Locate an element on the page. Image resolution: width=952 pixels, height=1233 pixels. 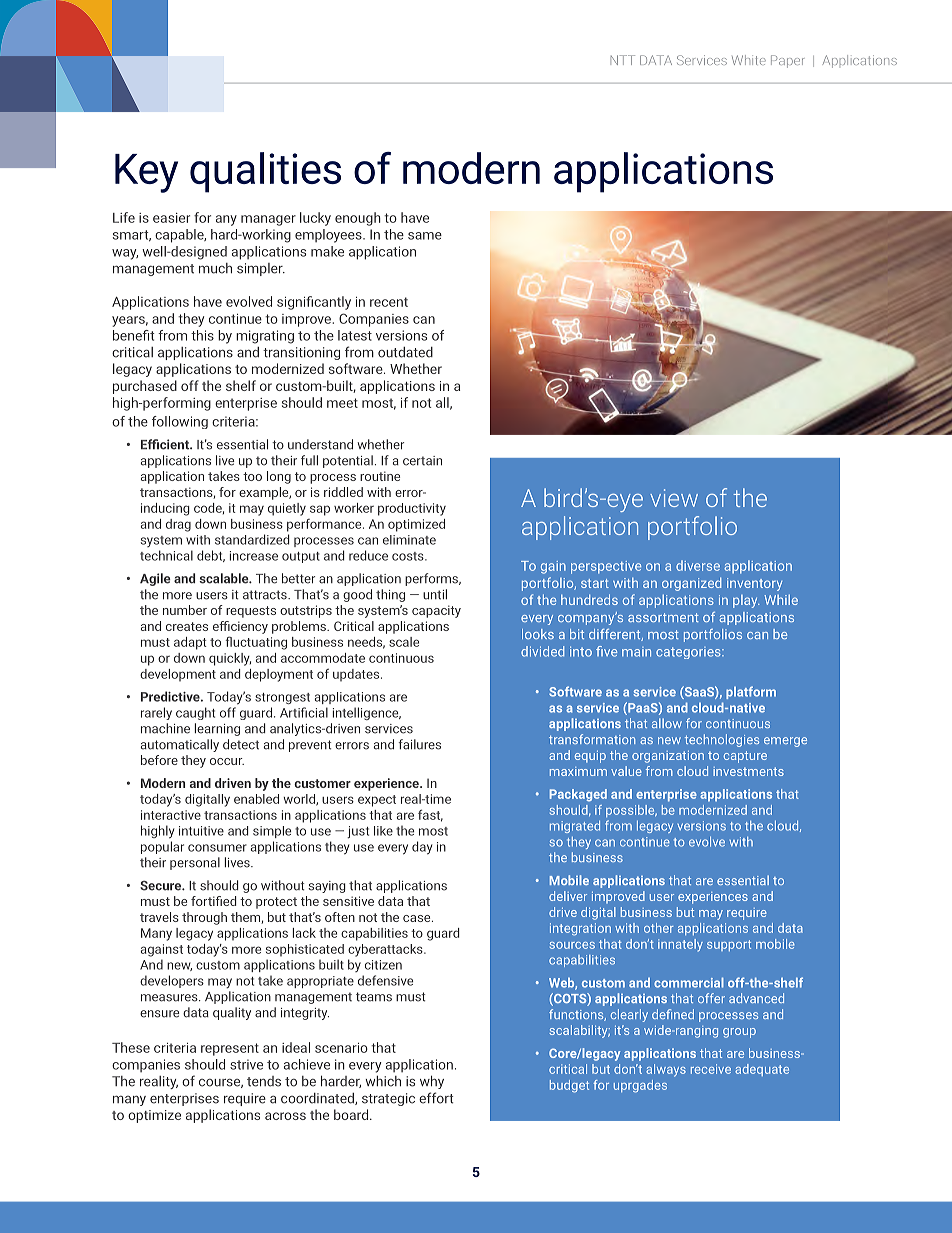
why is located at coordinates (432, 1082).
